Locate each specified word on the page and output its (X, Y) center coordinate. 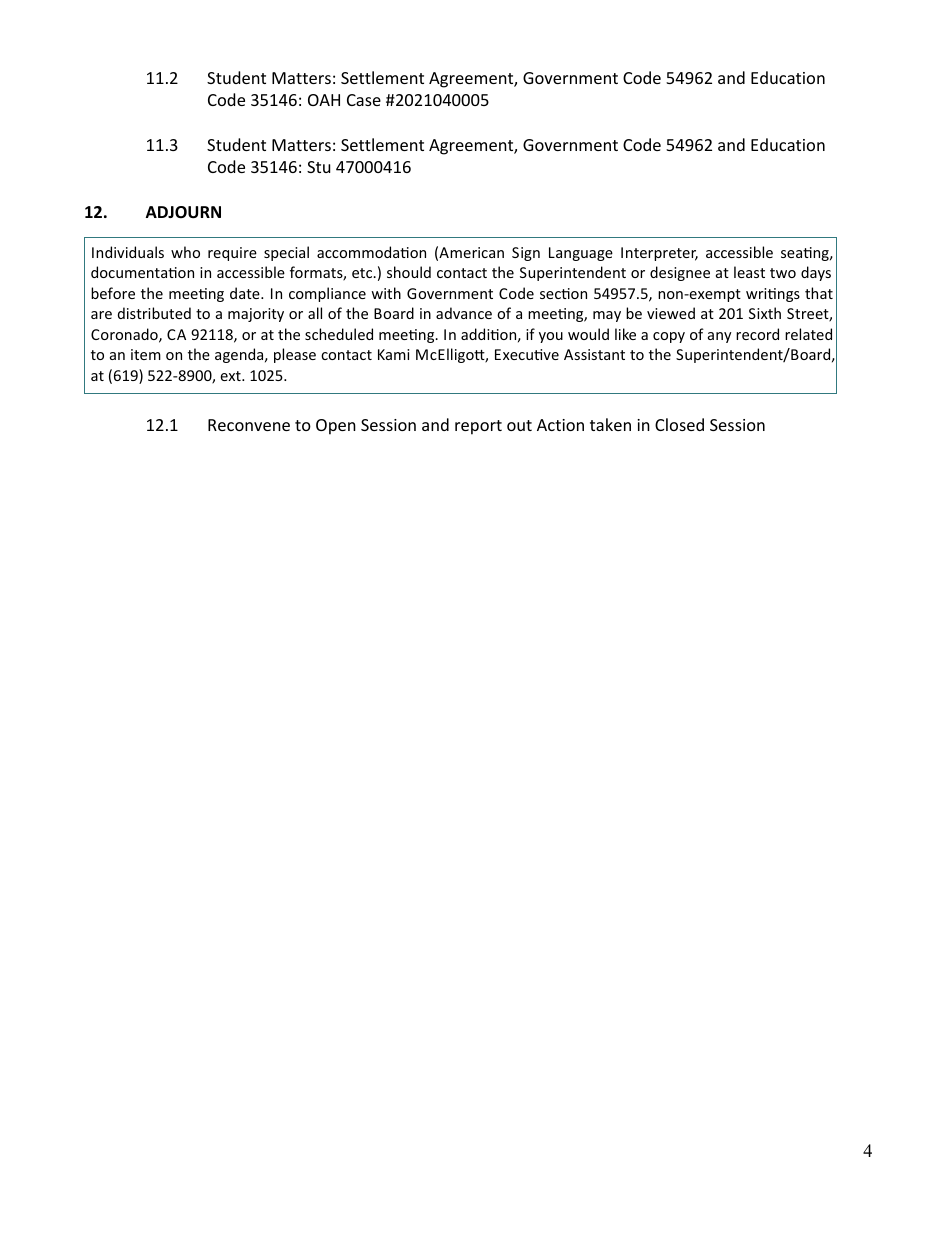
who (185, 252)
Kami (393, 354)
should (409, 272)
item (146, 354)
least (749, 272)
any (720, 337)
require (232, 254)
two (783, 273)
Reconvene (249, 425)
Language (581, 254)
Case (364, 100)
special (286, 253)
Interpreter (659, 254)
